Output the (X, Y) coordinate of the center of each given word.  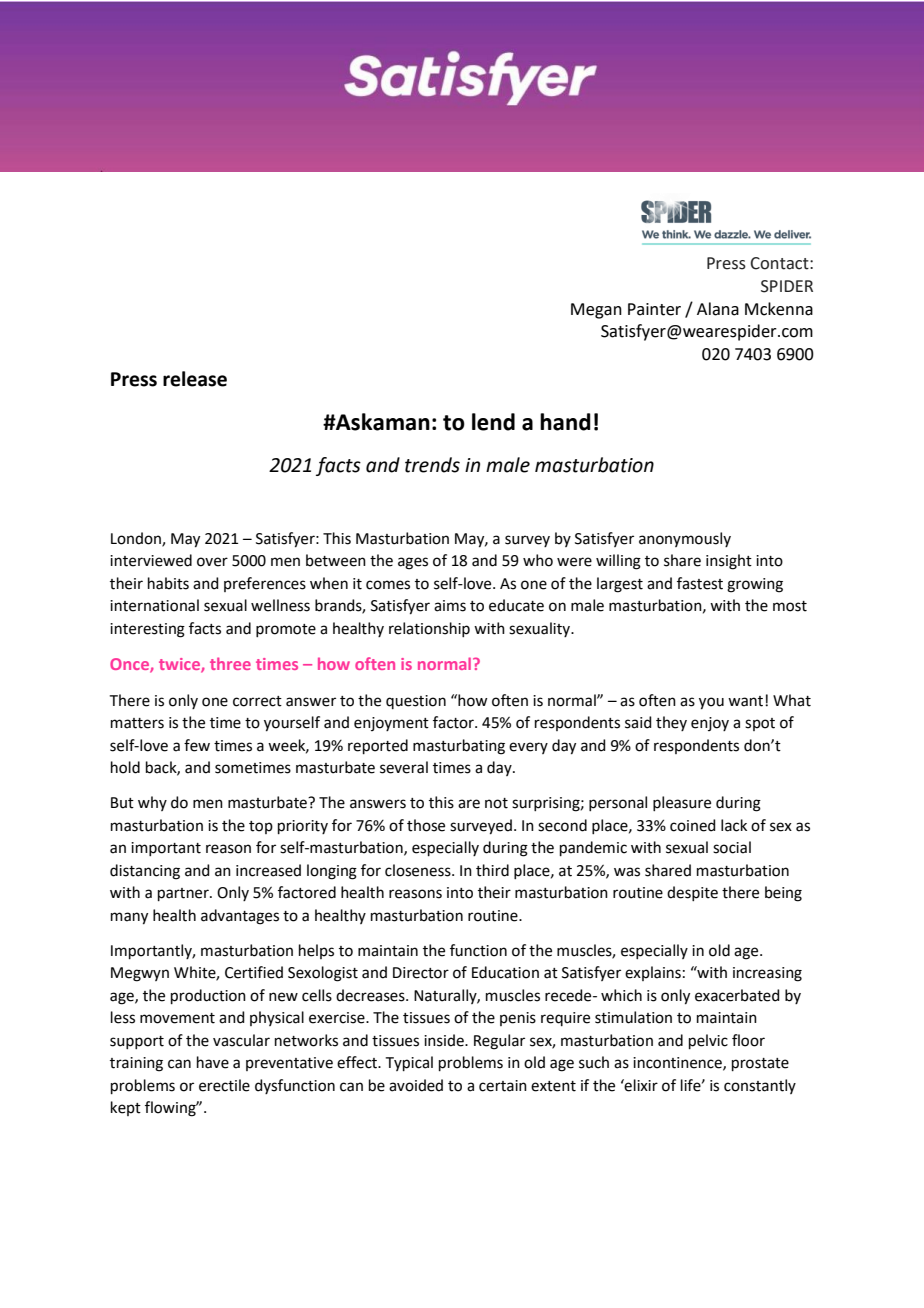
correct (257, 701)
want (747, 701)
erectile (224, 1085)
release (195, 379)
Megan (596, 311)
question (416, 702)
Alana (718, 309)
